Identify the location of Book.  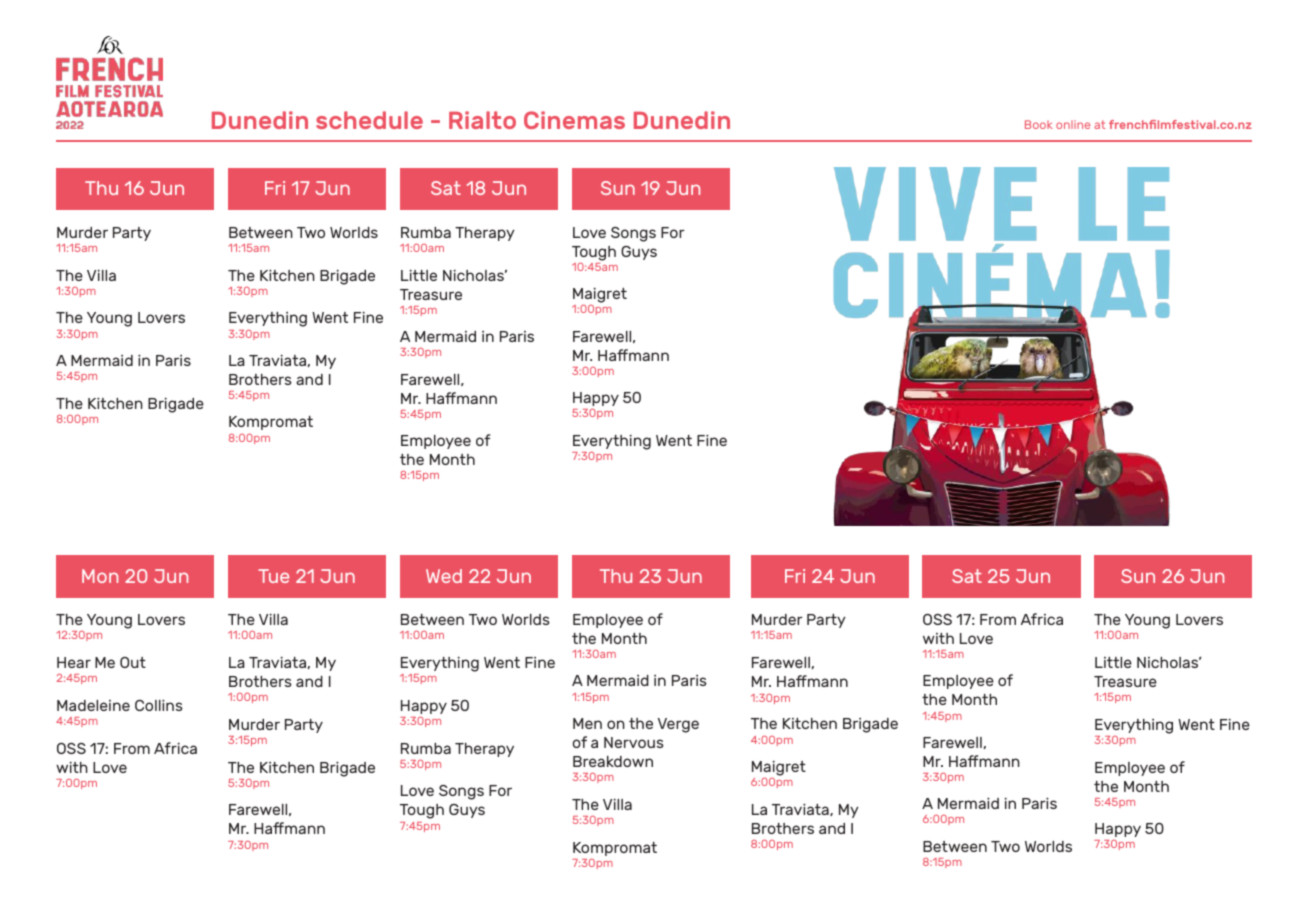
(1039, 124).
